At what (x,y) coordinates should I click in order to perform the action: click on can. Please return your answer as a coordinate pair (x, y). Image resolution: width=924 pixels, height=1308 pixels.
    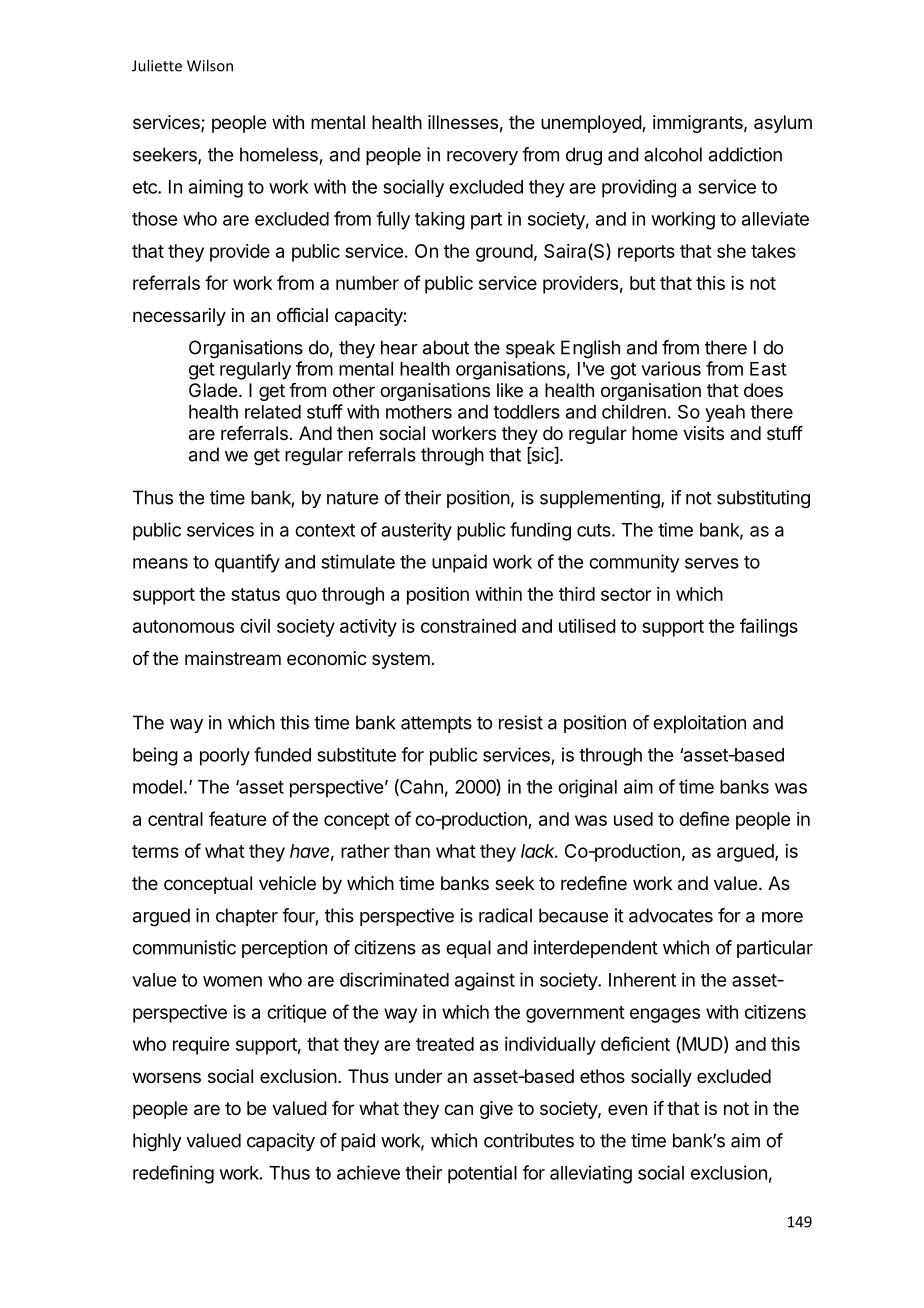
    Looking at the image, I should click on (458, 1110).
